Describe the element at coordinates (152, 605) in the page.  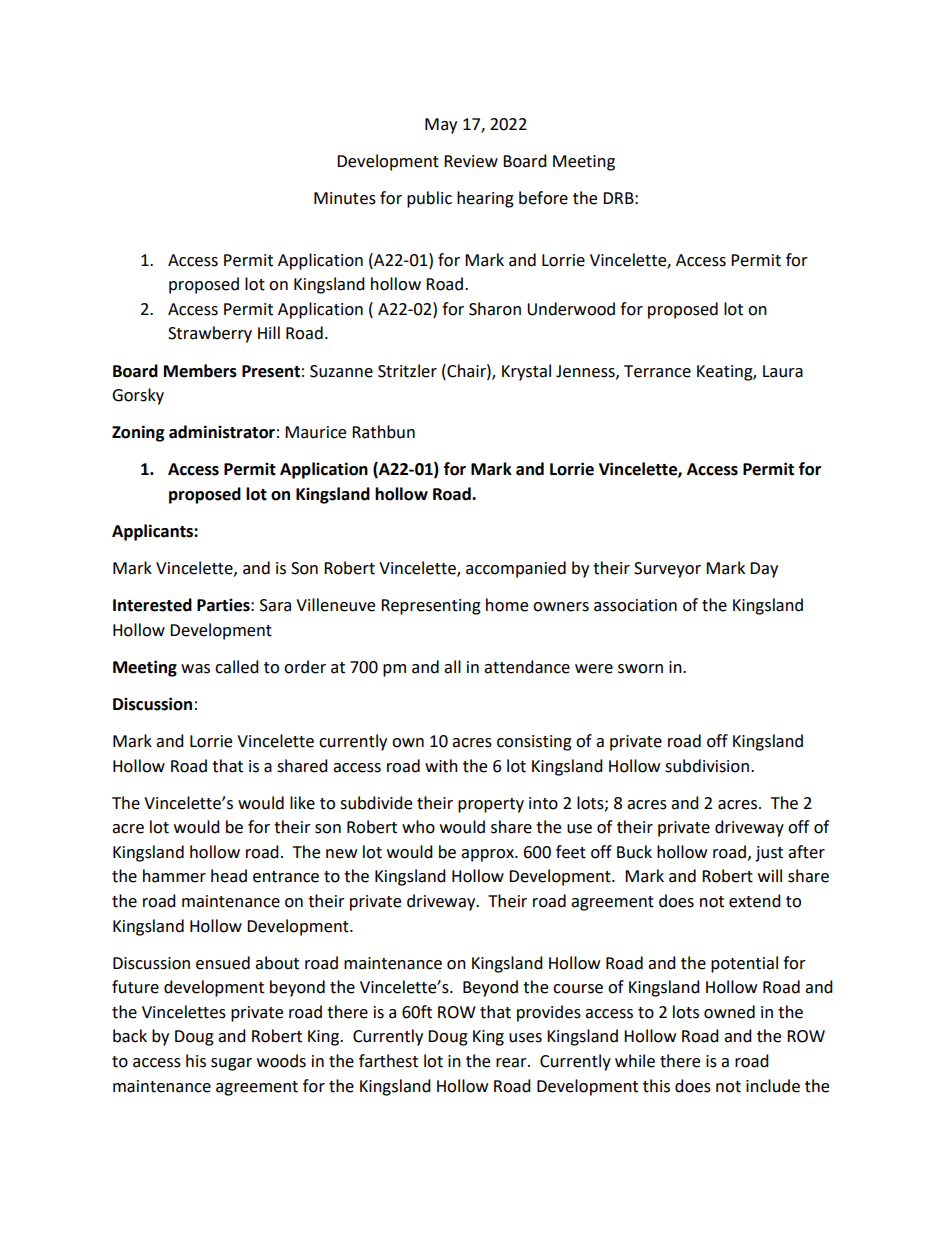
I see `Interested` at that location.
